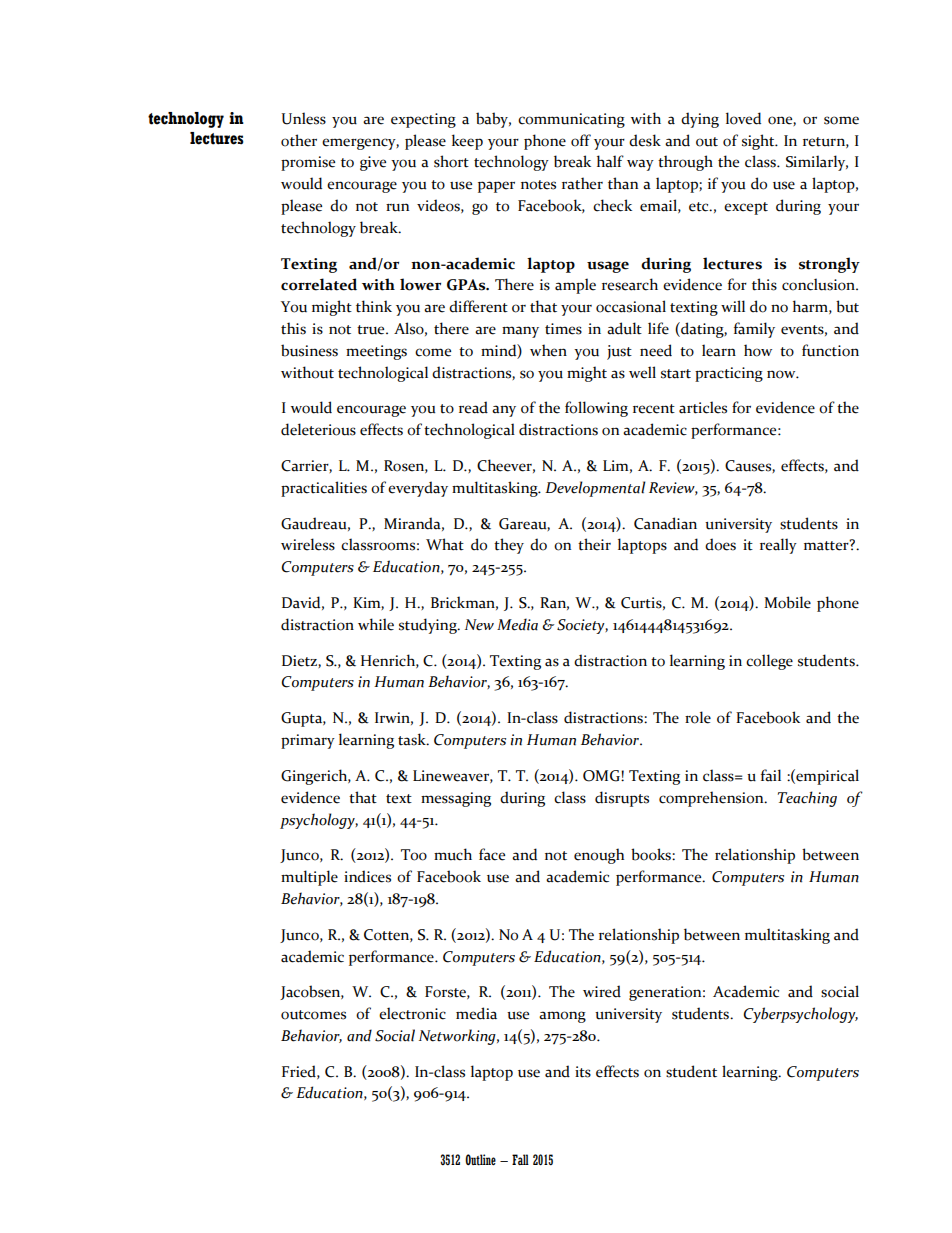 The width and height of the image is (952, 1233). Describe the element at coordinates (602, 991) in the image. I see `wired` at that location.
